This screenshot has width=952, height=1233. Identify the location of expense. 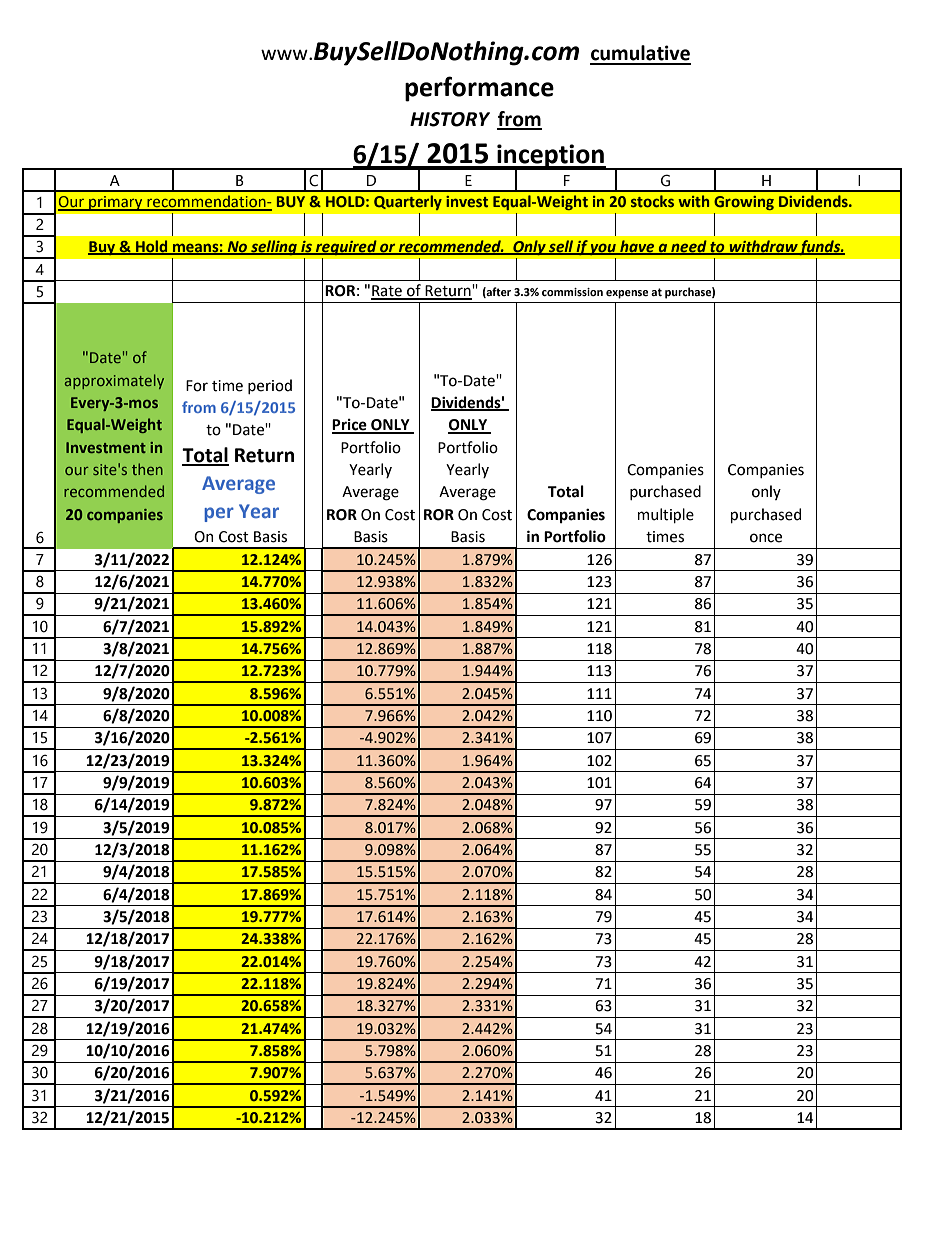
(627, 294).
